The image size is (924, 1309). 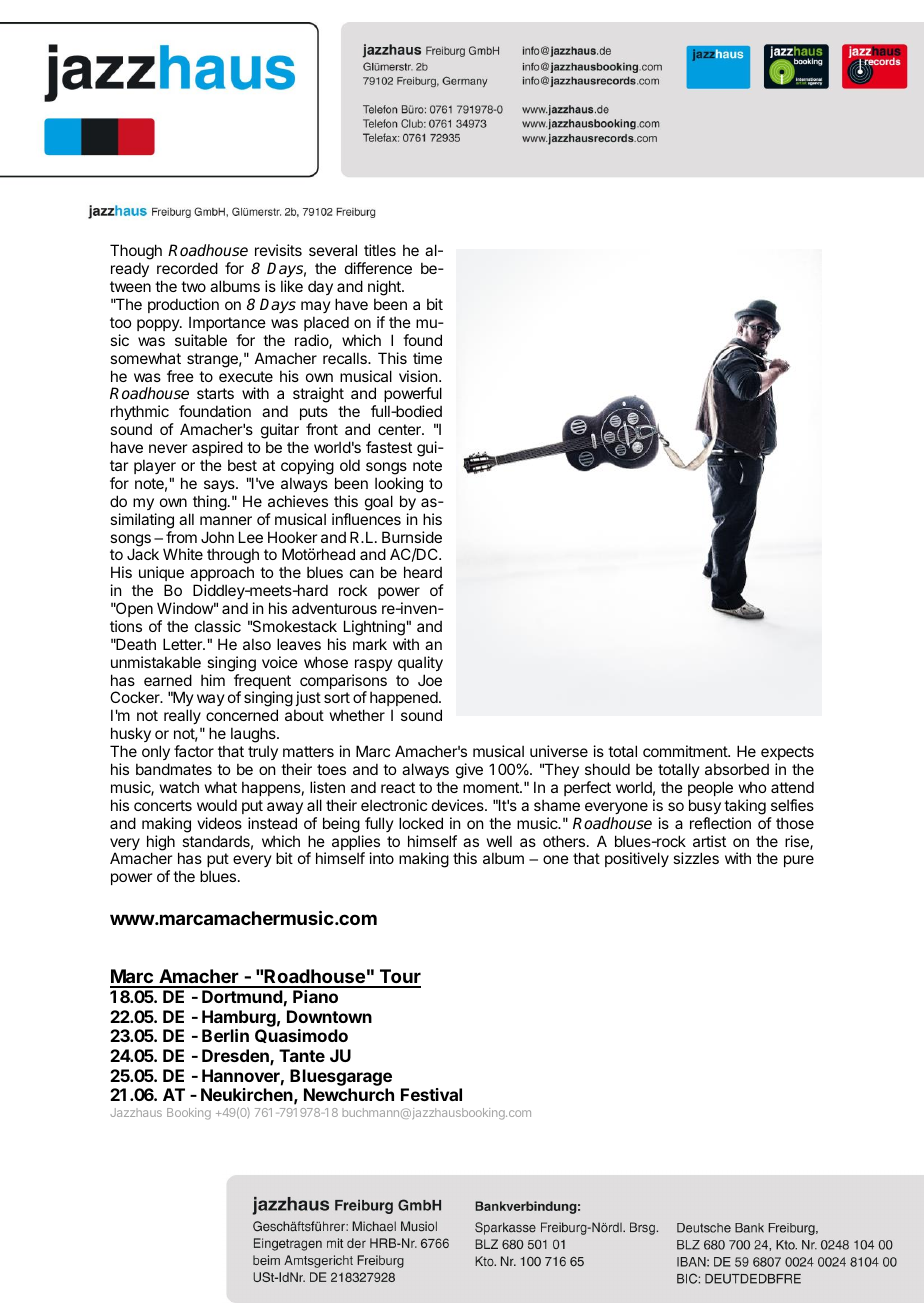 What do you see at coordinates (217, 448) in the image?
I see `aspired` at bounding box center [217, 448].
